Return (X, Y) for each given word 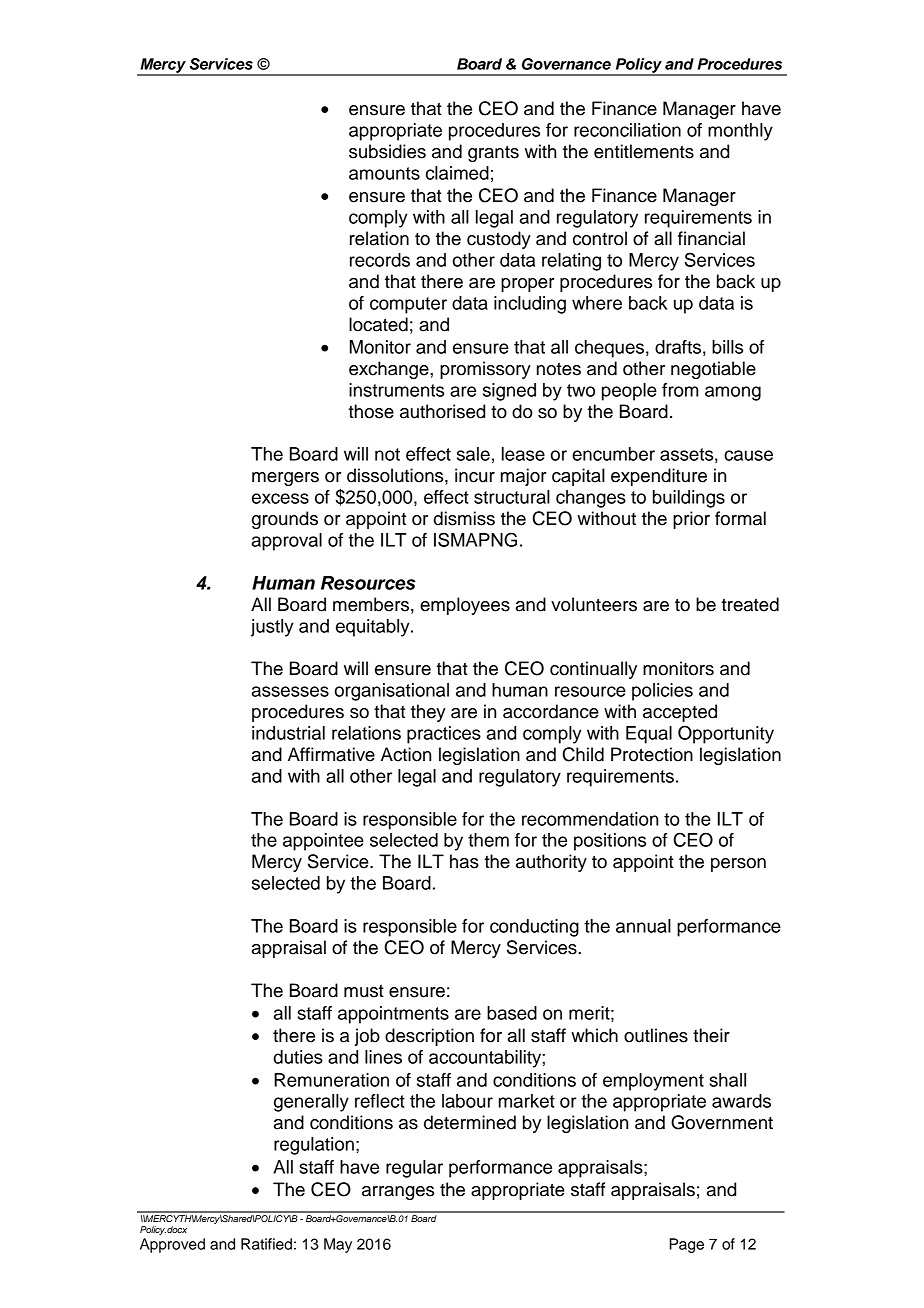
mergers (285, 479)
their (711, 1035)
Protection (652, 754)
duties (298, 1057)
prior (691, 520)
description (429, 1037)
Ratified (266, 1244)
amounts (384, 173)
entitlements (644, 151)
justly (272, 628)
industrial (288, 733)
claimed (457, 173)
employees (465, 606)
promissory (485, 370)
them (488, 840)
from (680, 390)
